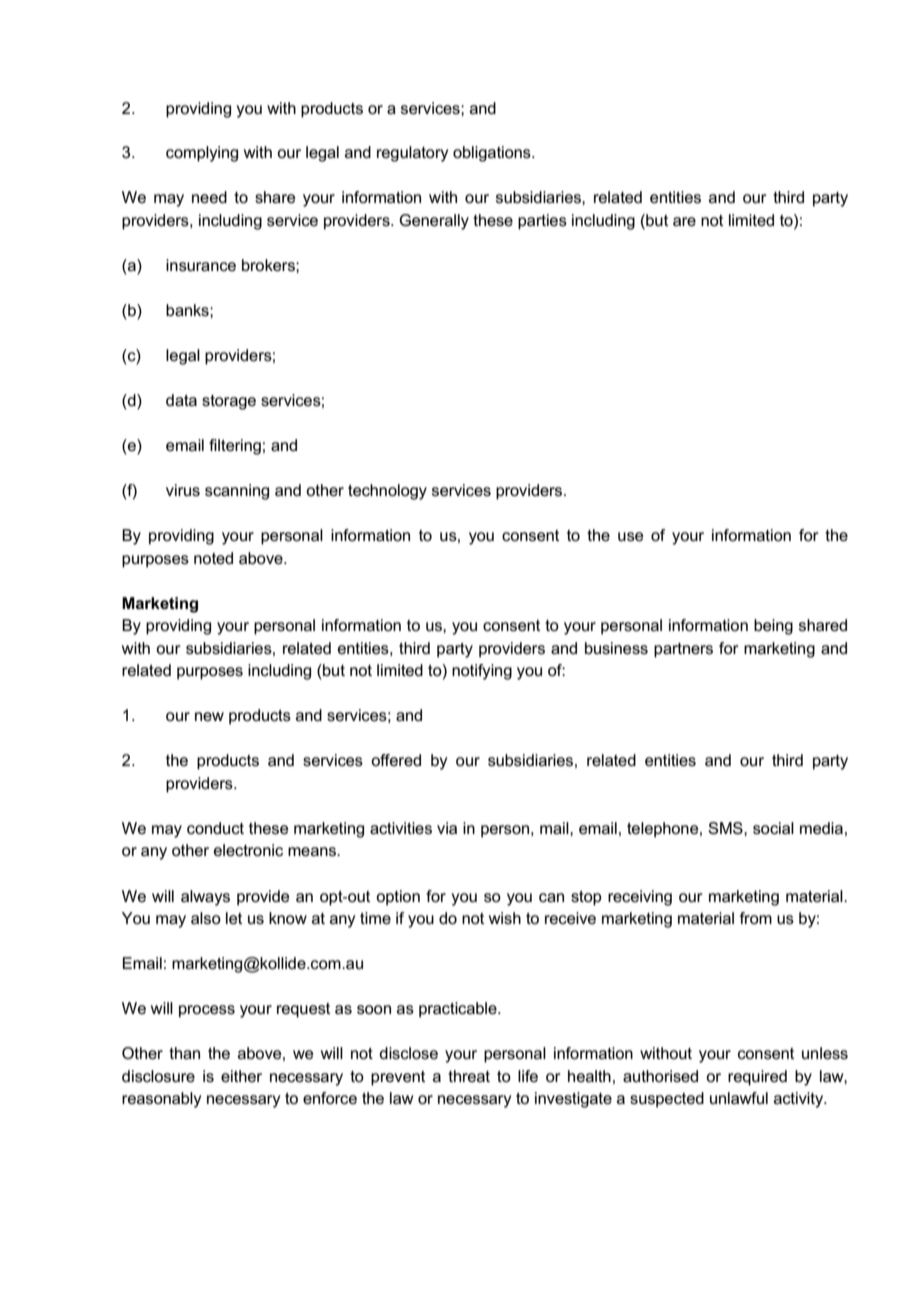 The height and width of the screenshot is (1308, 924). Describe the element at coordinates (493, 154) in the screenshot. I see `obligations` at that location.
